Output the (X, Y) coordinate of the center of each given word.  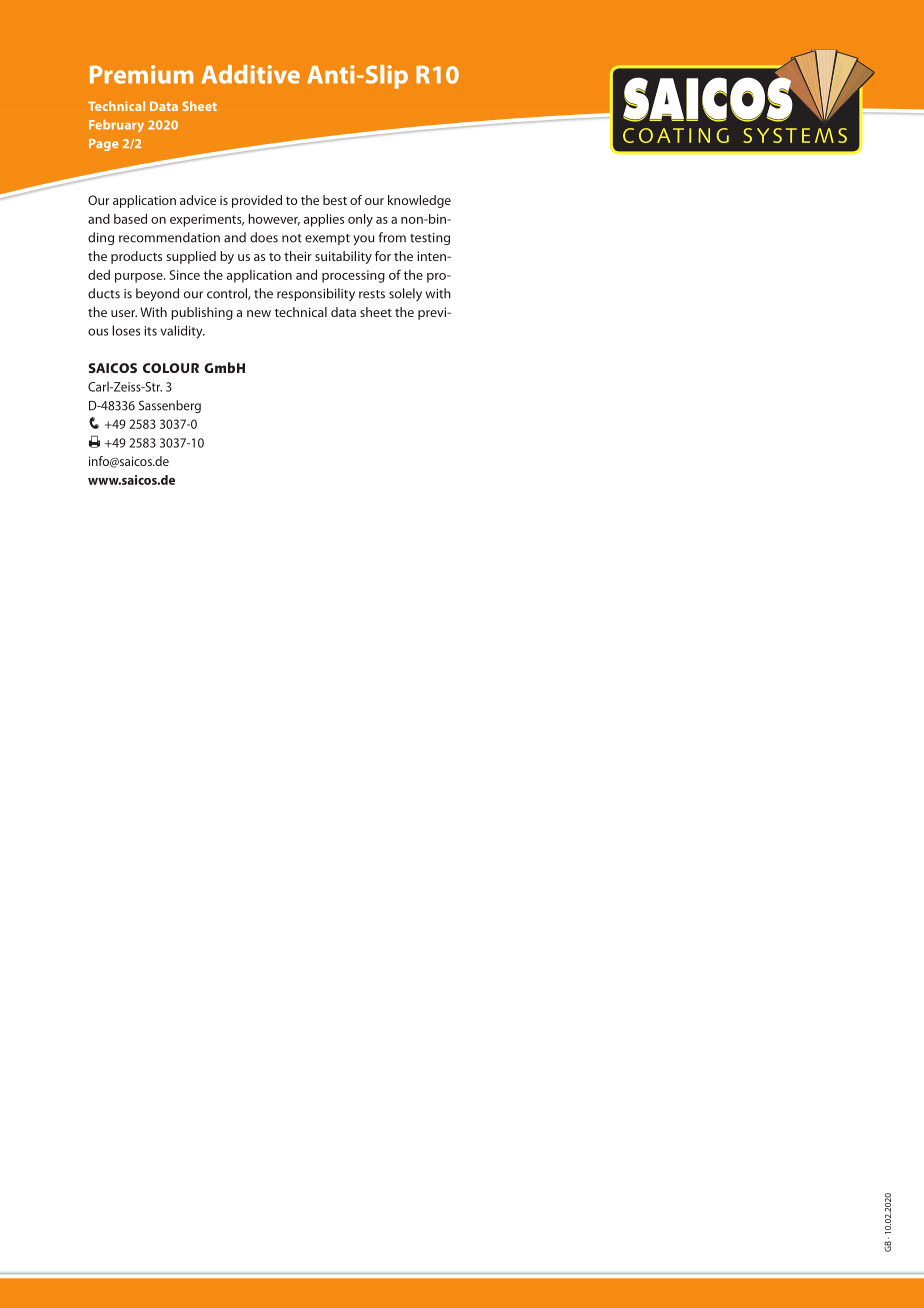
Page (104, 145)
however (274, 220)
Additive (250, 74)
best (335, 200)
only (360, 220)
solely (405, 294)
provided (257, 201)
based (130, 219)
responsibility (316, 294)
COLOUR (171, 368)
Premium (141, 74)
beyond (157, 294)
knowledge (419, 201)
